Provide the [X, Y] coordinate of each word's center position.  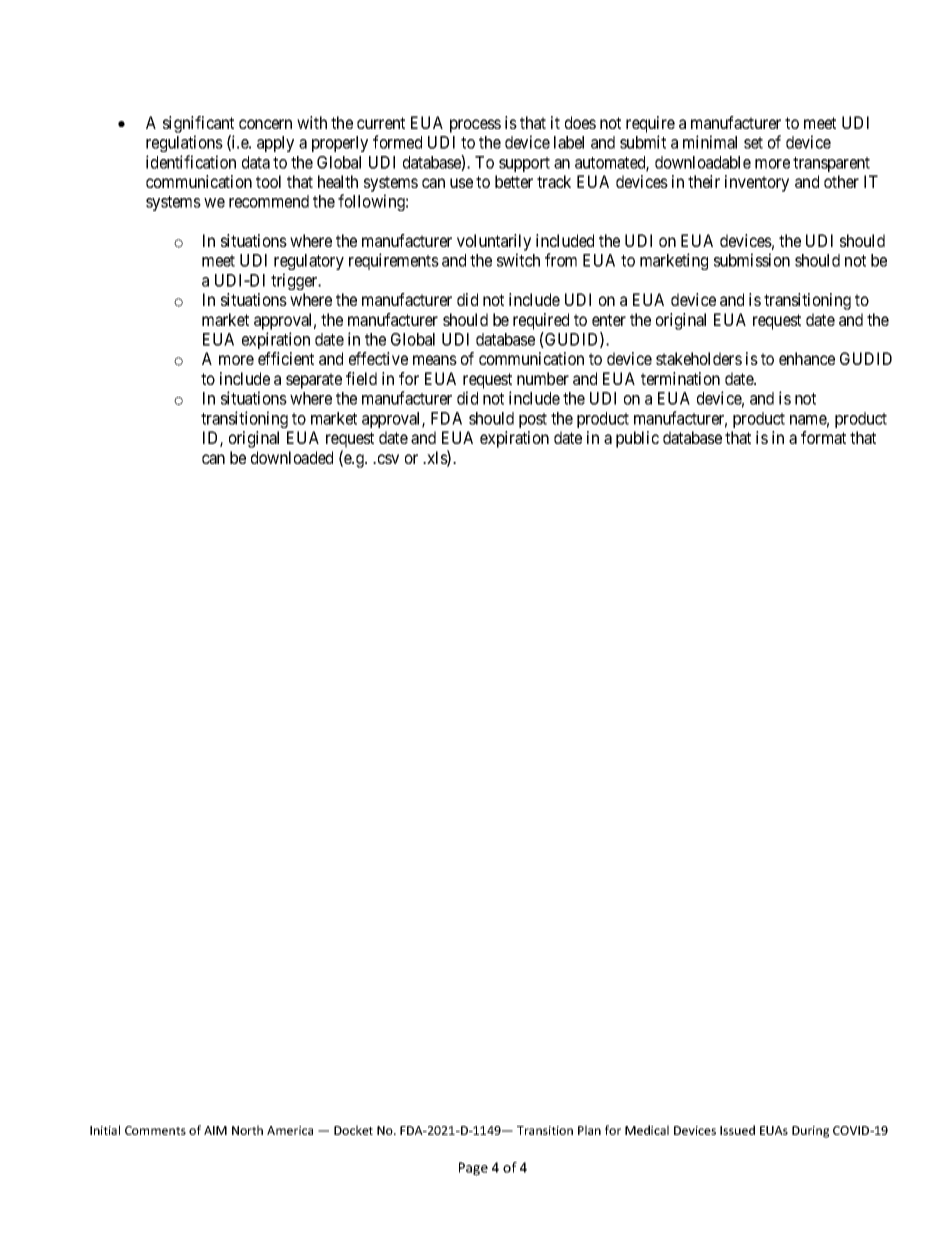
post [533, 420]
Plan [589, 1130]
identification [191, 162]
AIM [215, 1130]
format [823, 437]
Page [473, 1169]
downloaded [292, 457]
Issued [737, 1130]
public [637, 439]
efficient [286, 358]
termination [680, 378]
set [753, 143]
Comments [155, 1130]
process [475, 126]
